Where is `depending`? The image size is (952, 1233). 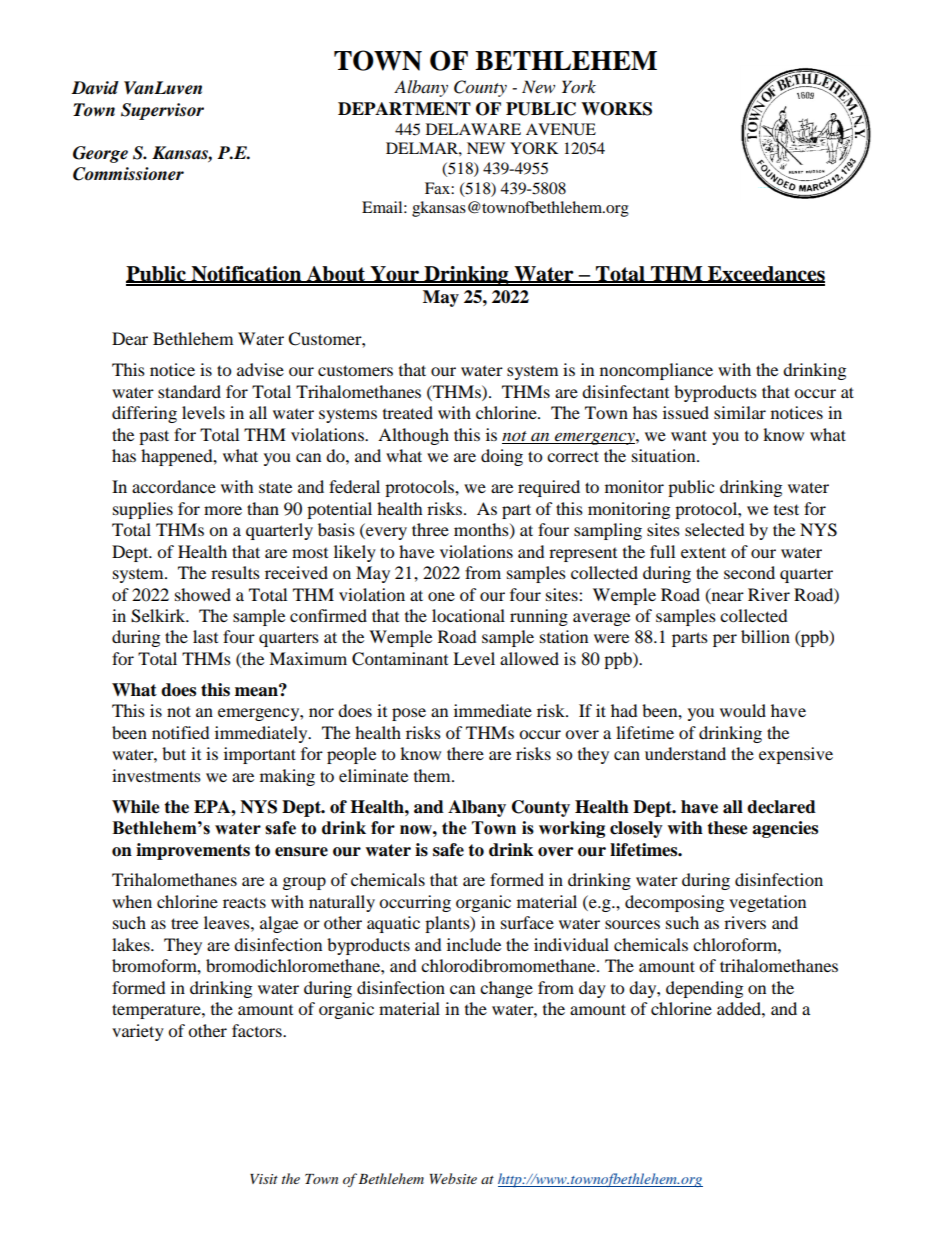
depending is located at coordinates (704, 989).
